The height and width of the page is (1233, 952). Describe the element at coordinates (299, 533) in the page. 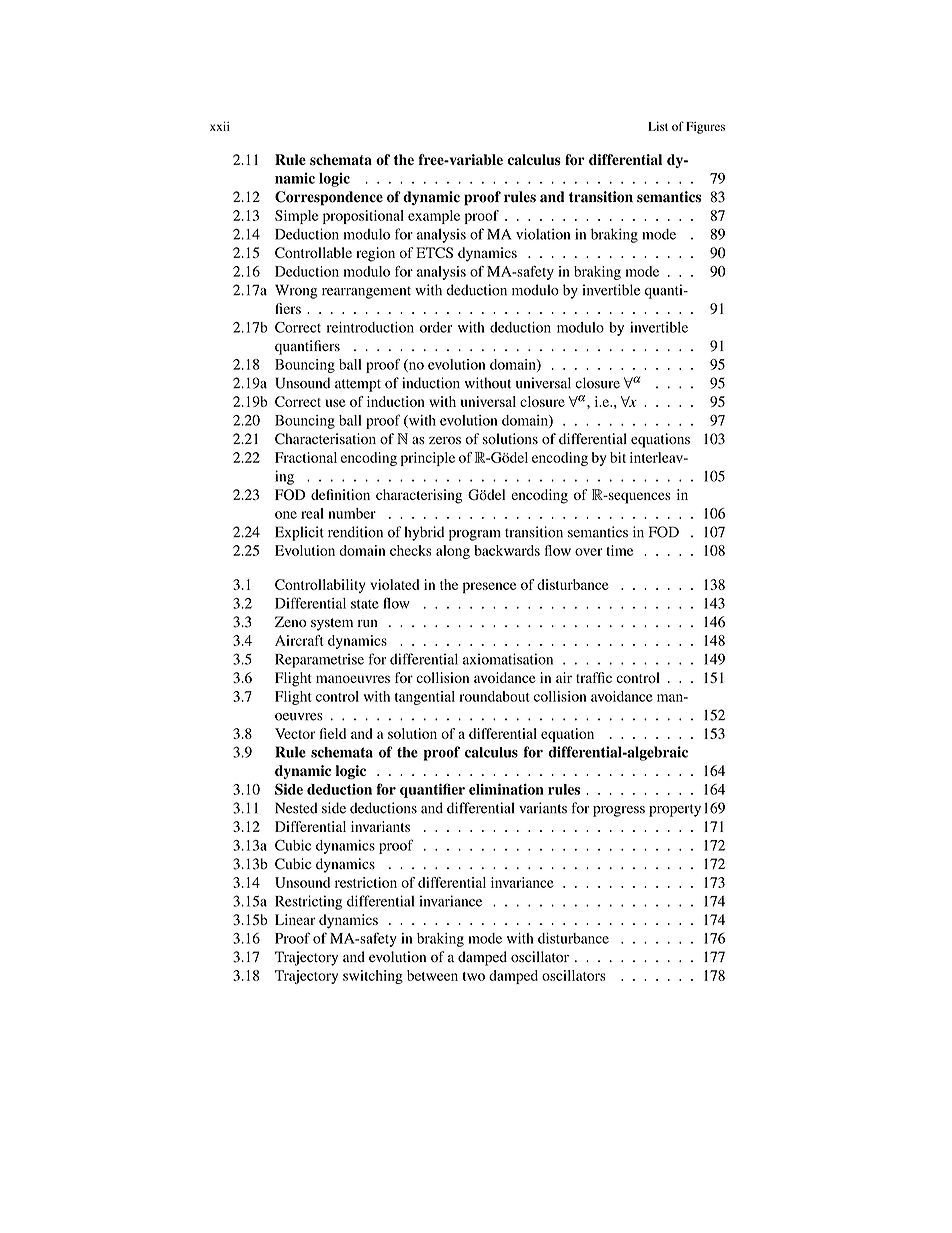

I see `Explicit` at that location.
